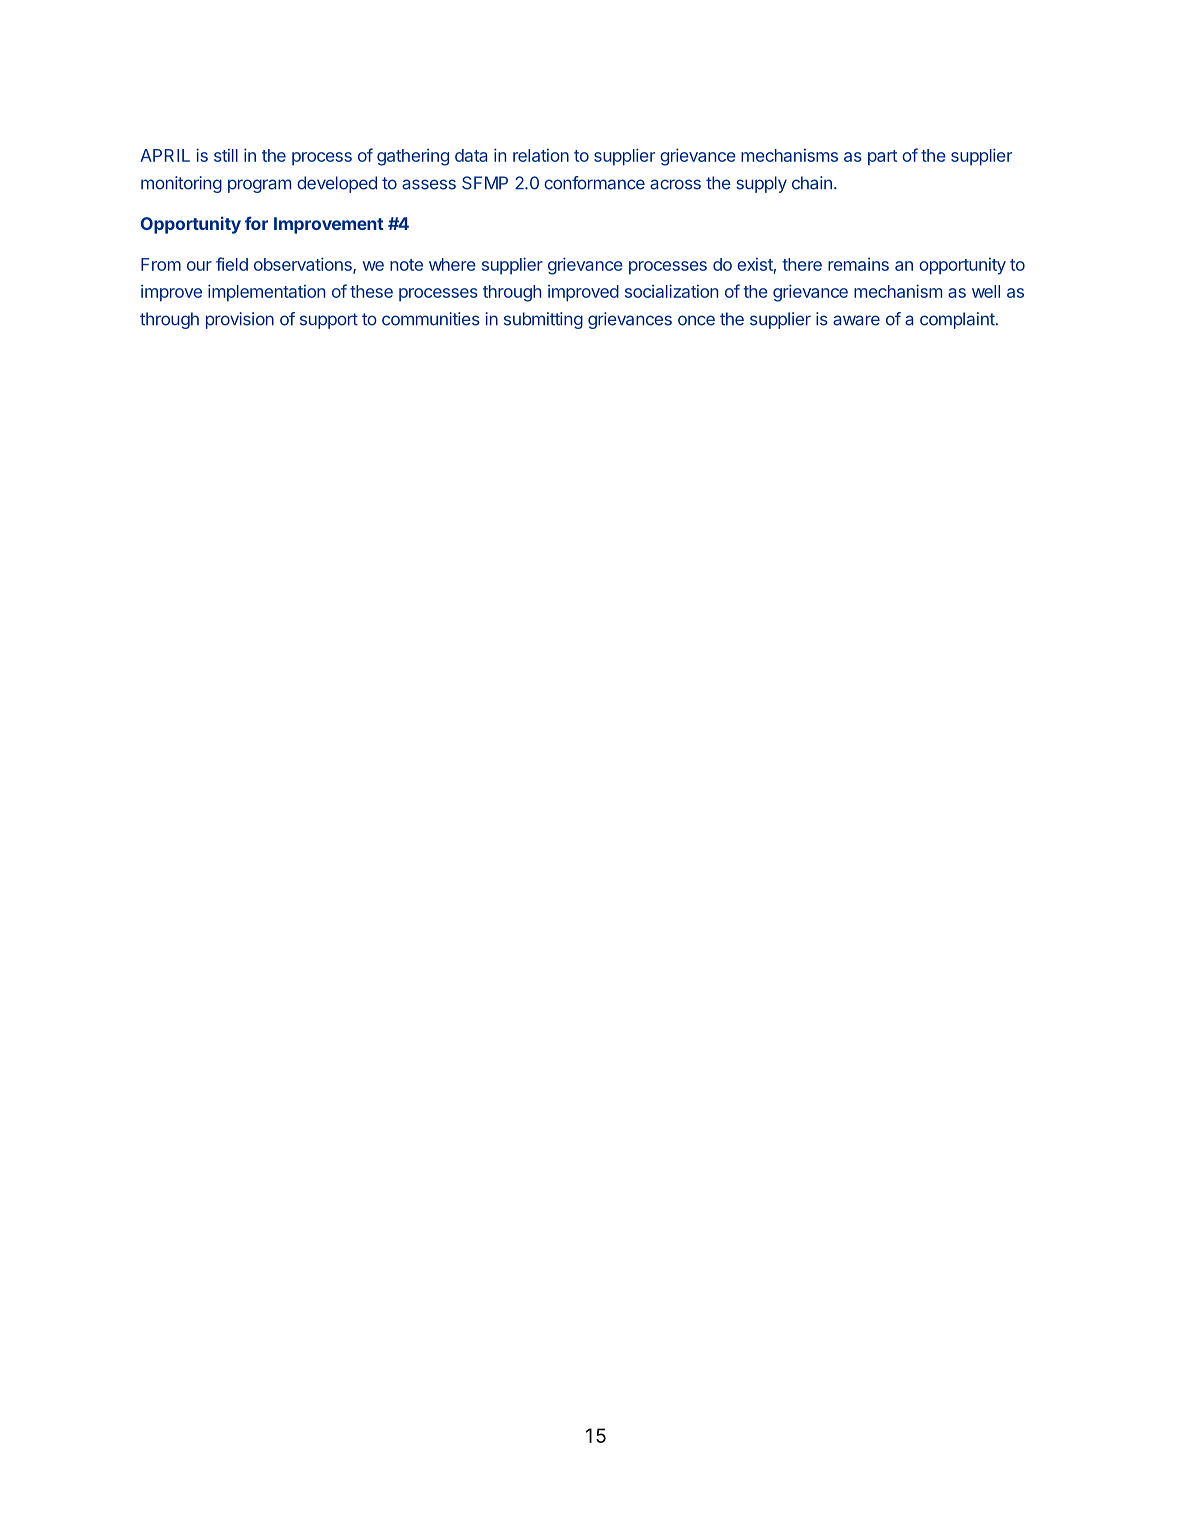 The height and width of the screenshot is (1540, 1190). Describe the element at coordinates (543, 320) in the screenshot. I see `submitting` at that location.
